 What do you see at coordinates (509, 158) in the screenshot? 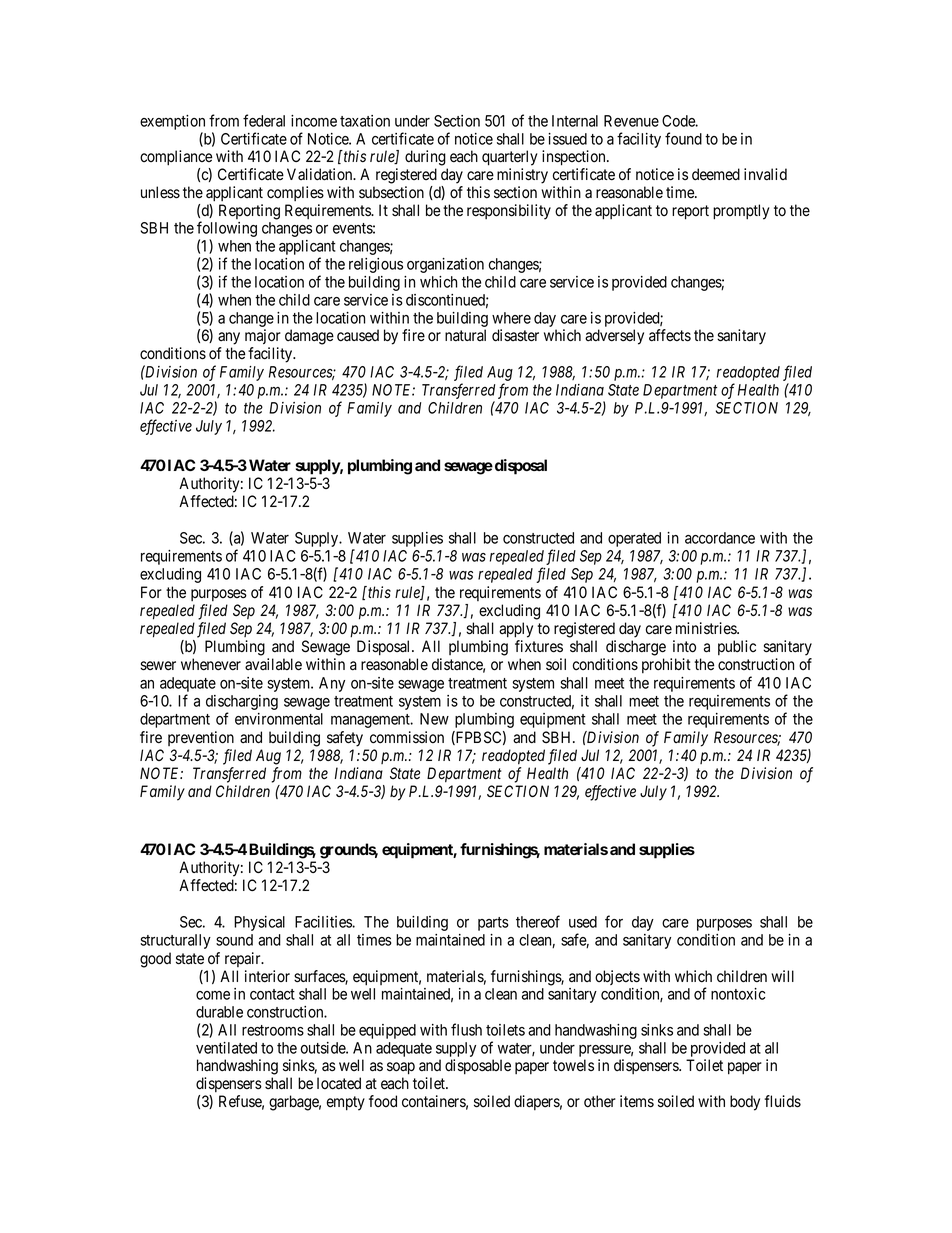
I see `quarterly` at bounding box center [509, 158].
